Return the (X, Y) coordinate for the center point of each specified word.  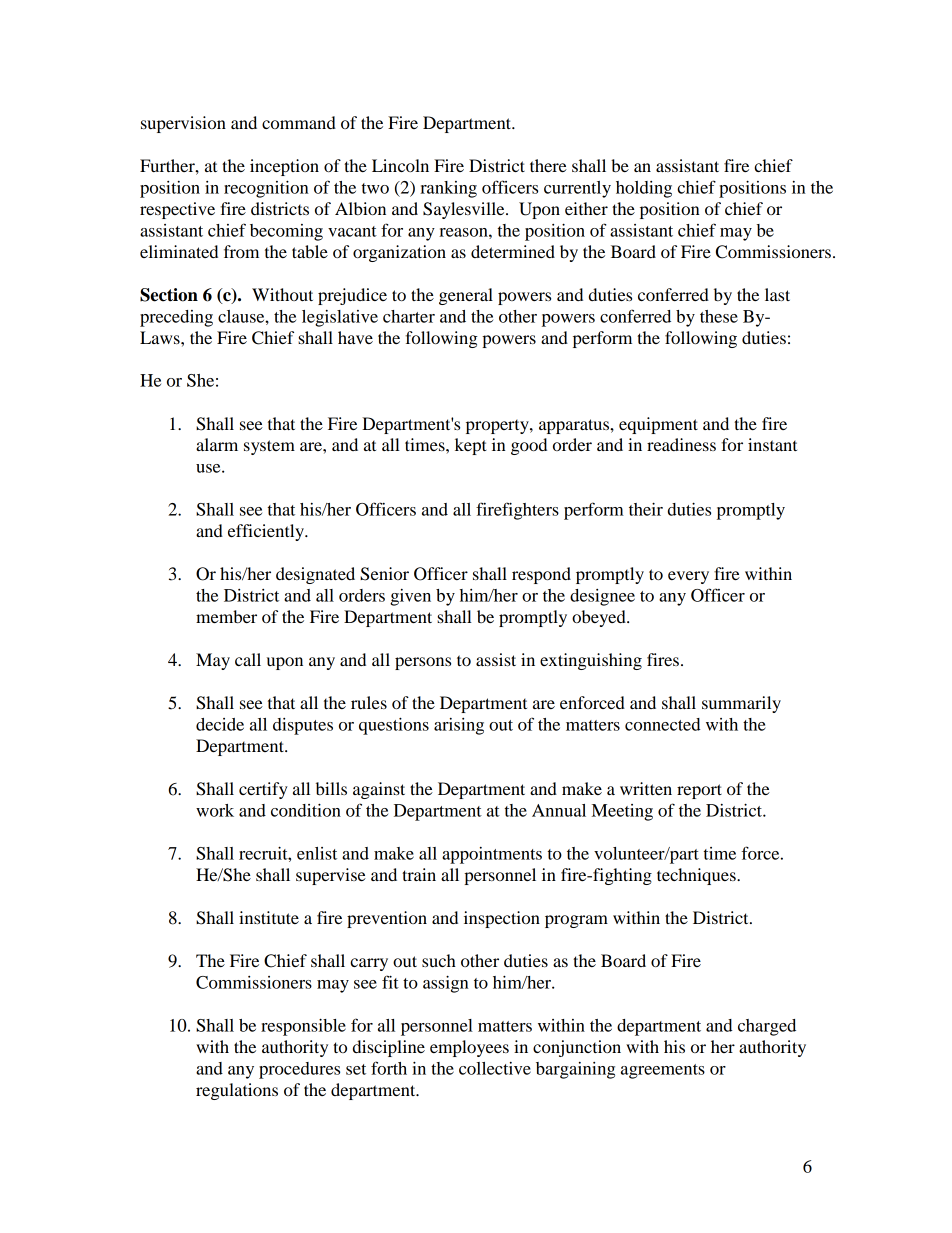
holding (644, 189)
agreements (663, 1071)
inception (284, 167)
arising (459, 726)
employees (469, 1048)
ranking (448, 189)
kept (471, 446)
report (699, 791)
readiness (681, 444)
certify (263, 790)
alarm (217, 444)
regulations (237, 1091)
